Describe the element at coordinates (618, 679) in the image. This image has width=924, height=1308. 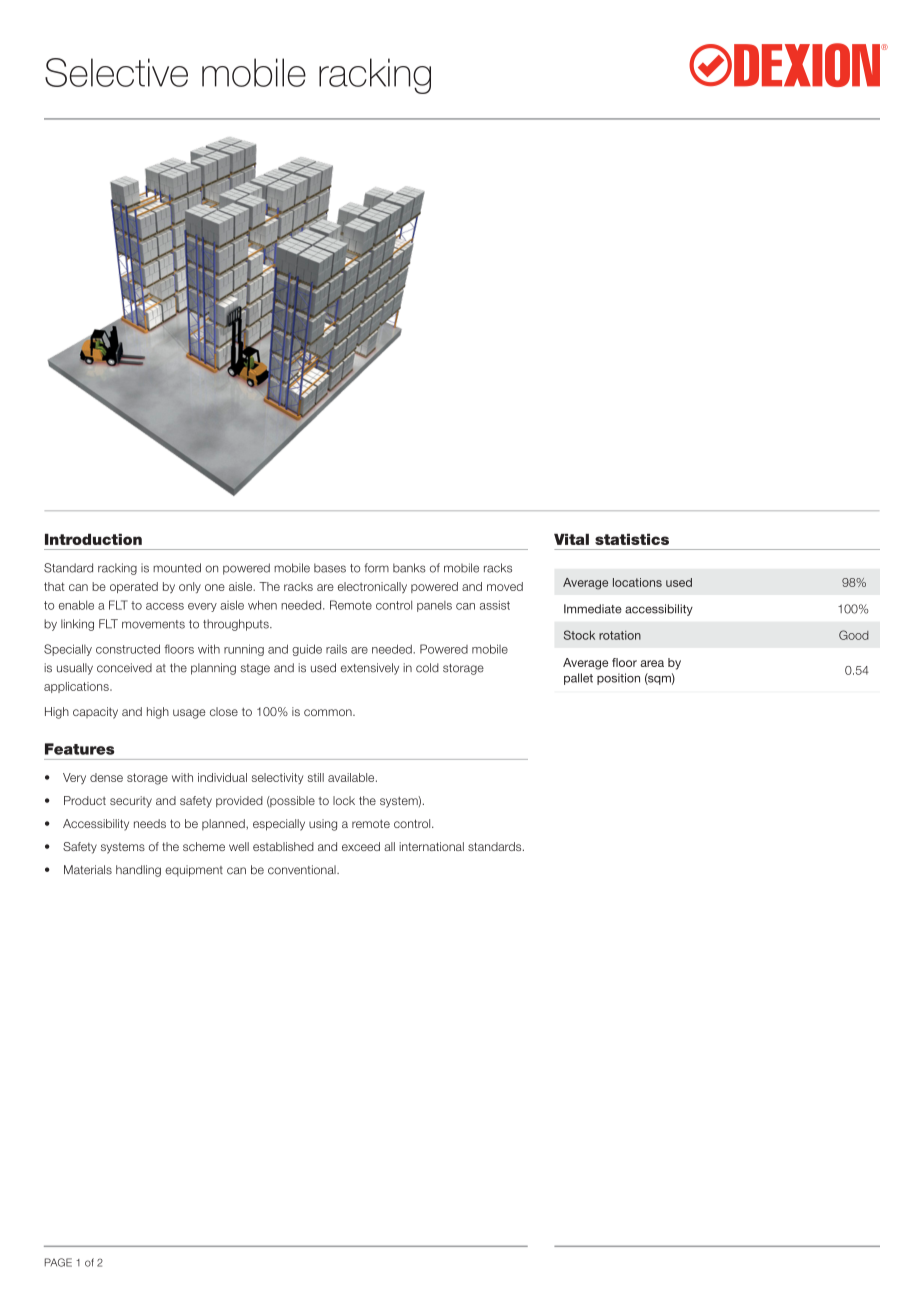
I see `position` at that location.
